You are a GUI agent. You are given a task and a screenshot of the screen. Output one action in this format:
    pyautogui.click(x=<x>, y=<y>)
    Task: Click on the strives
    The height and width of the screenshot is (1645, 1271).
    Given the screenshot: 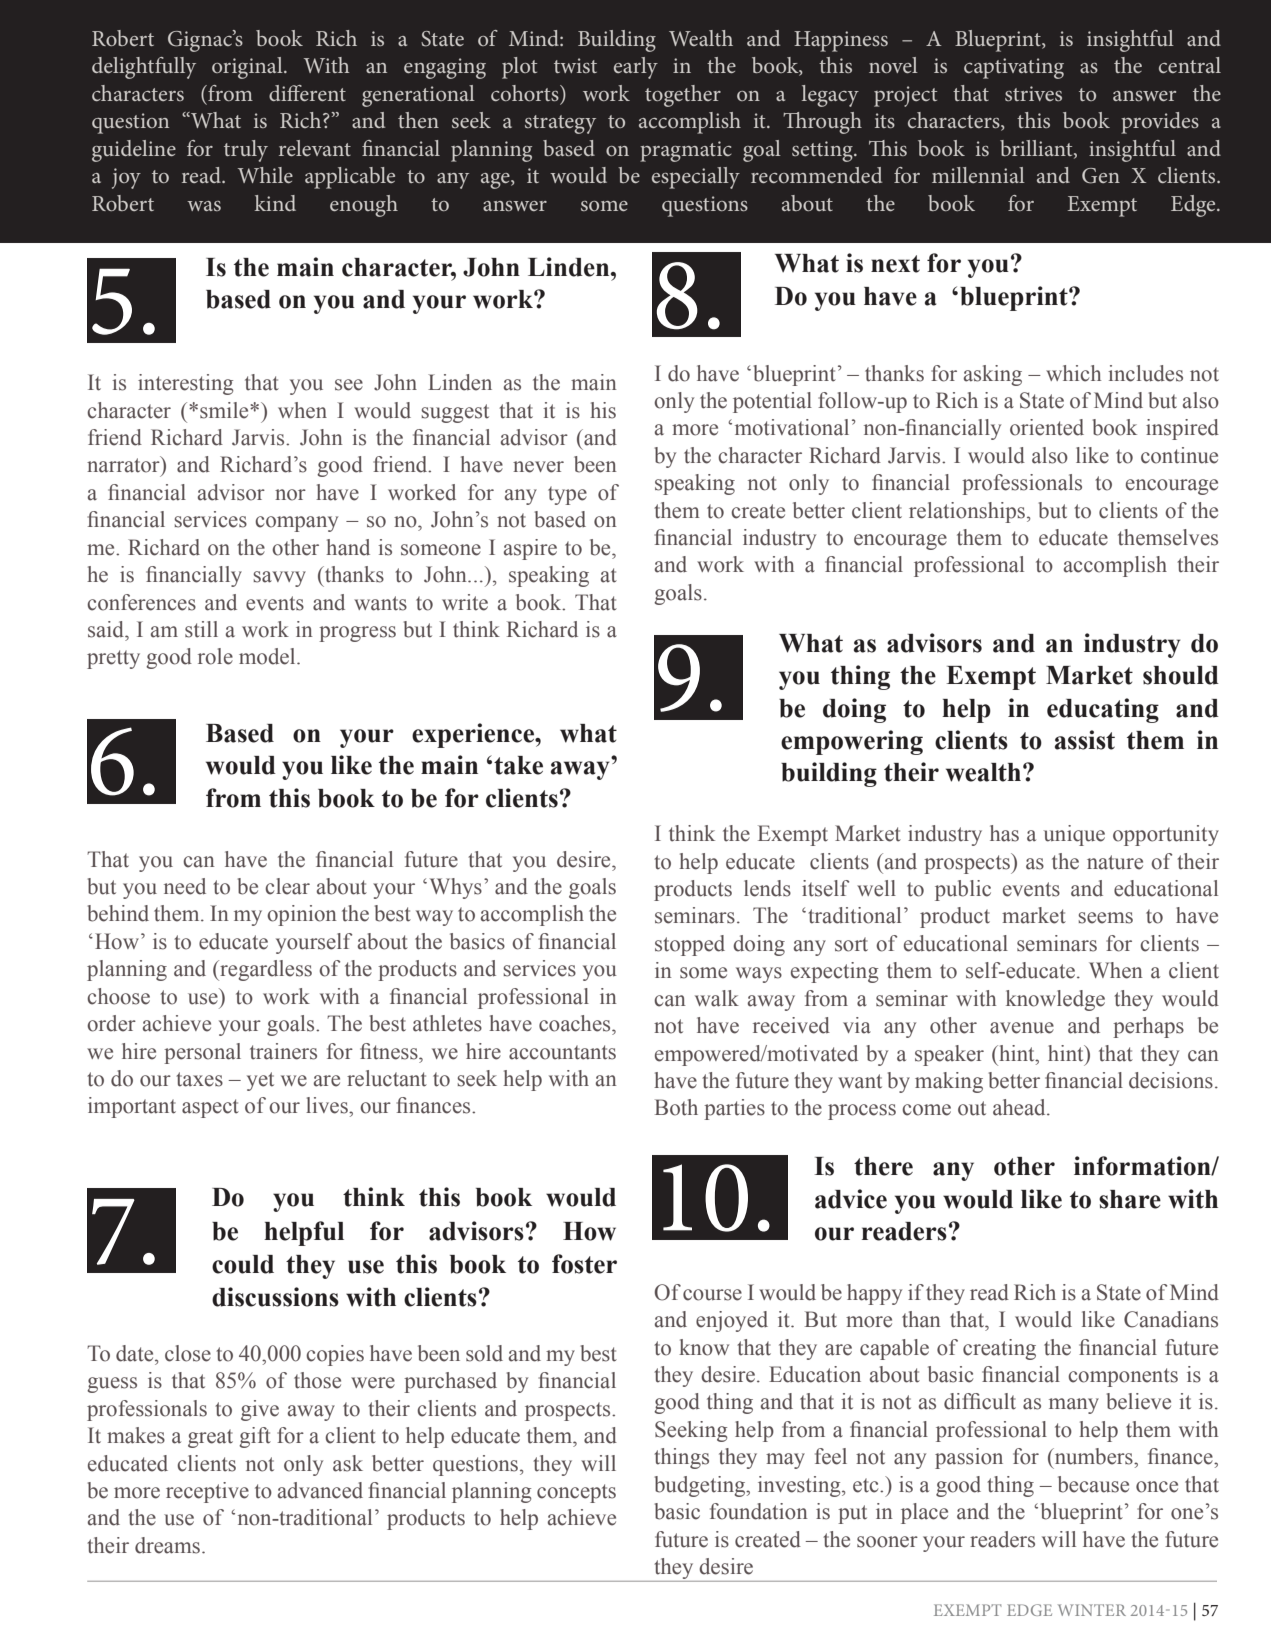 What is the action you would take?
    pyautogui.click(x=1033, y=93)
